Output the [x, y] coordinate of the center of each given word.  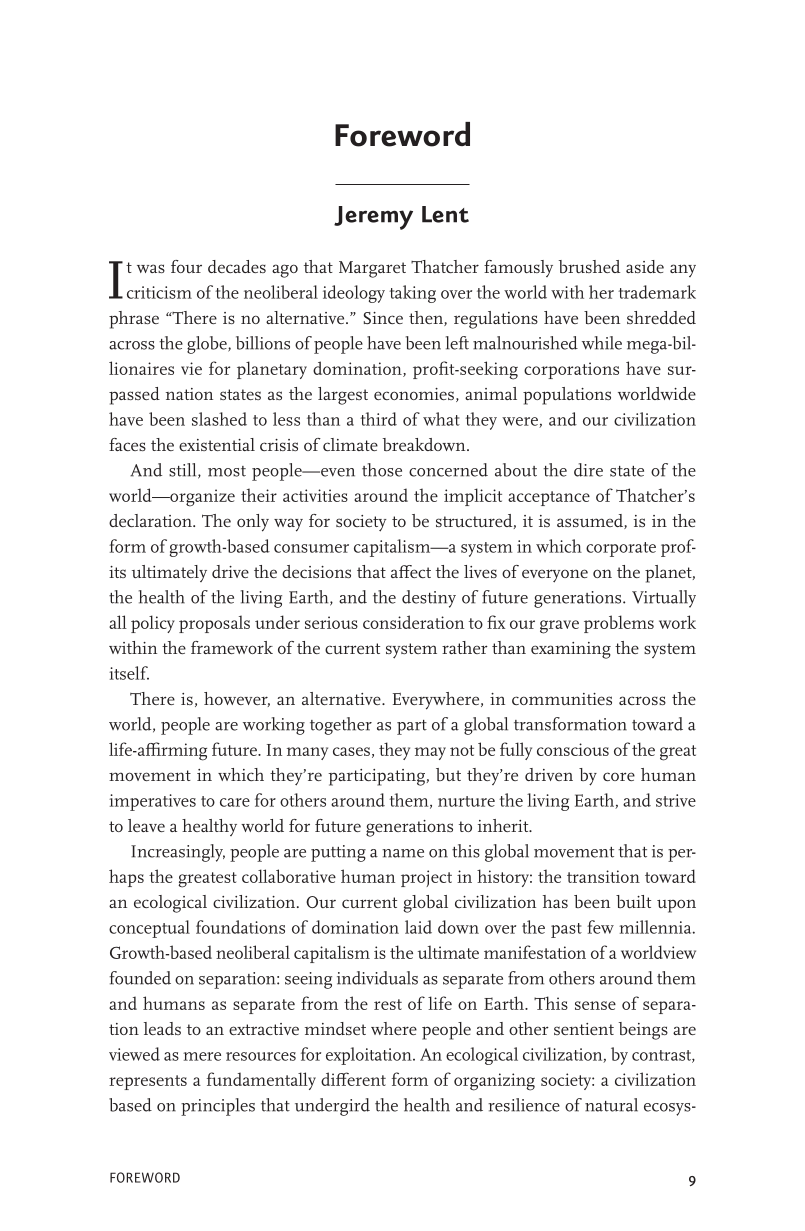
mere [202, 1056]
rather [465, 647]
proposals [214, 624]
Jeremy [373, 218]
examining [571, 650]
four [186, 266]
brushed [589, 266]
